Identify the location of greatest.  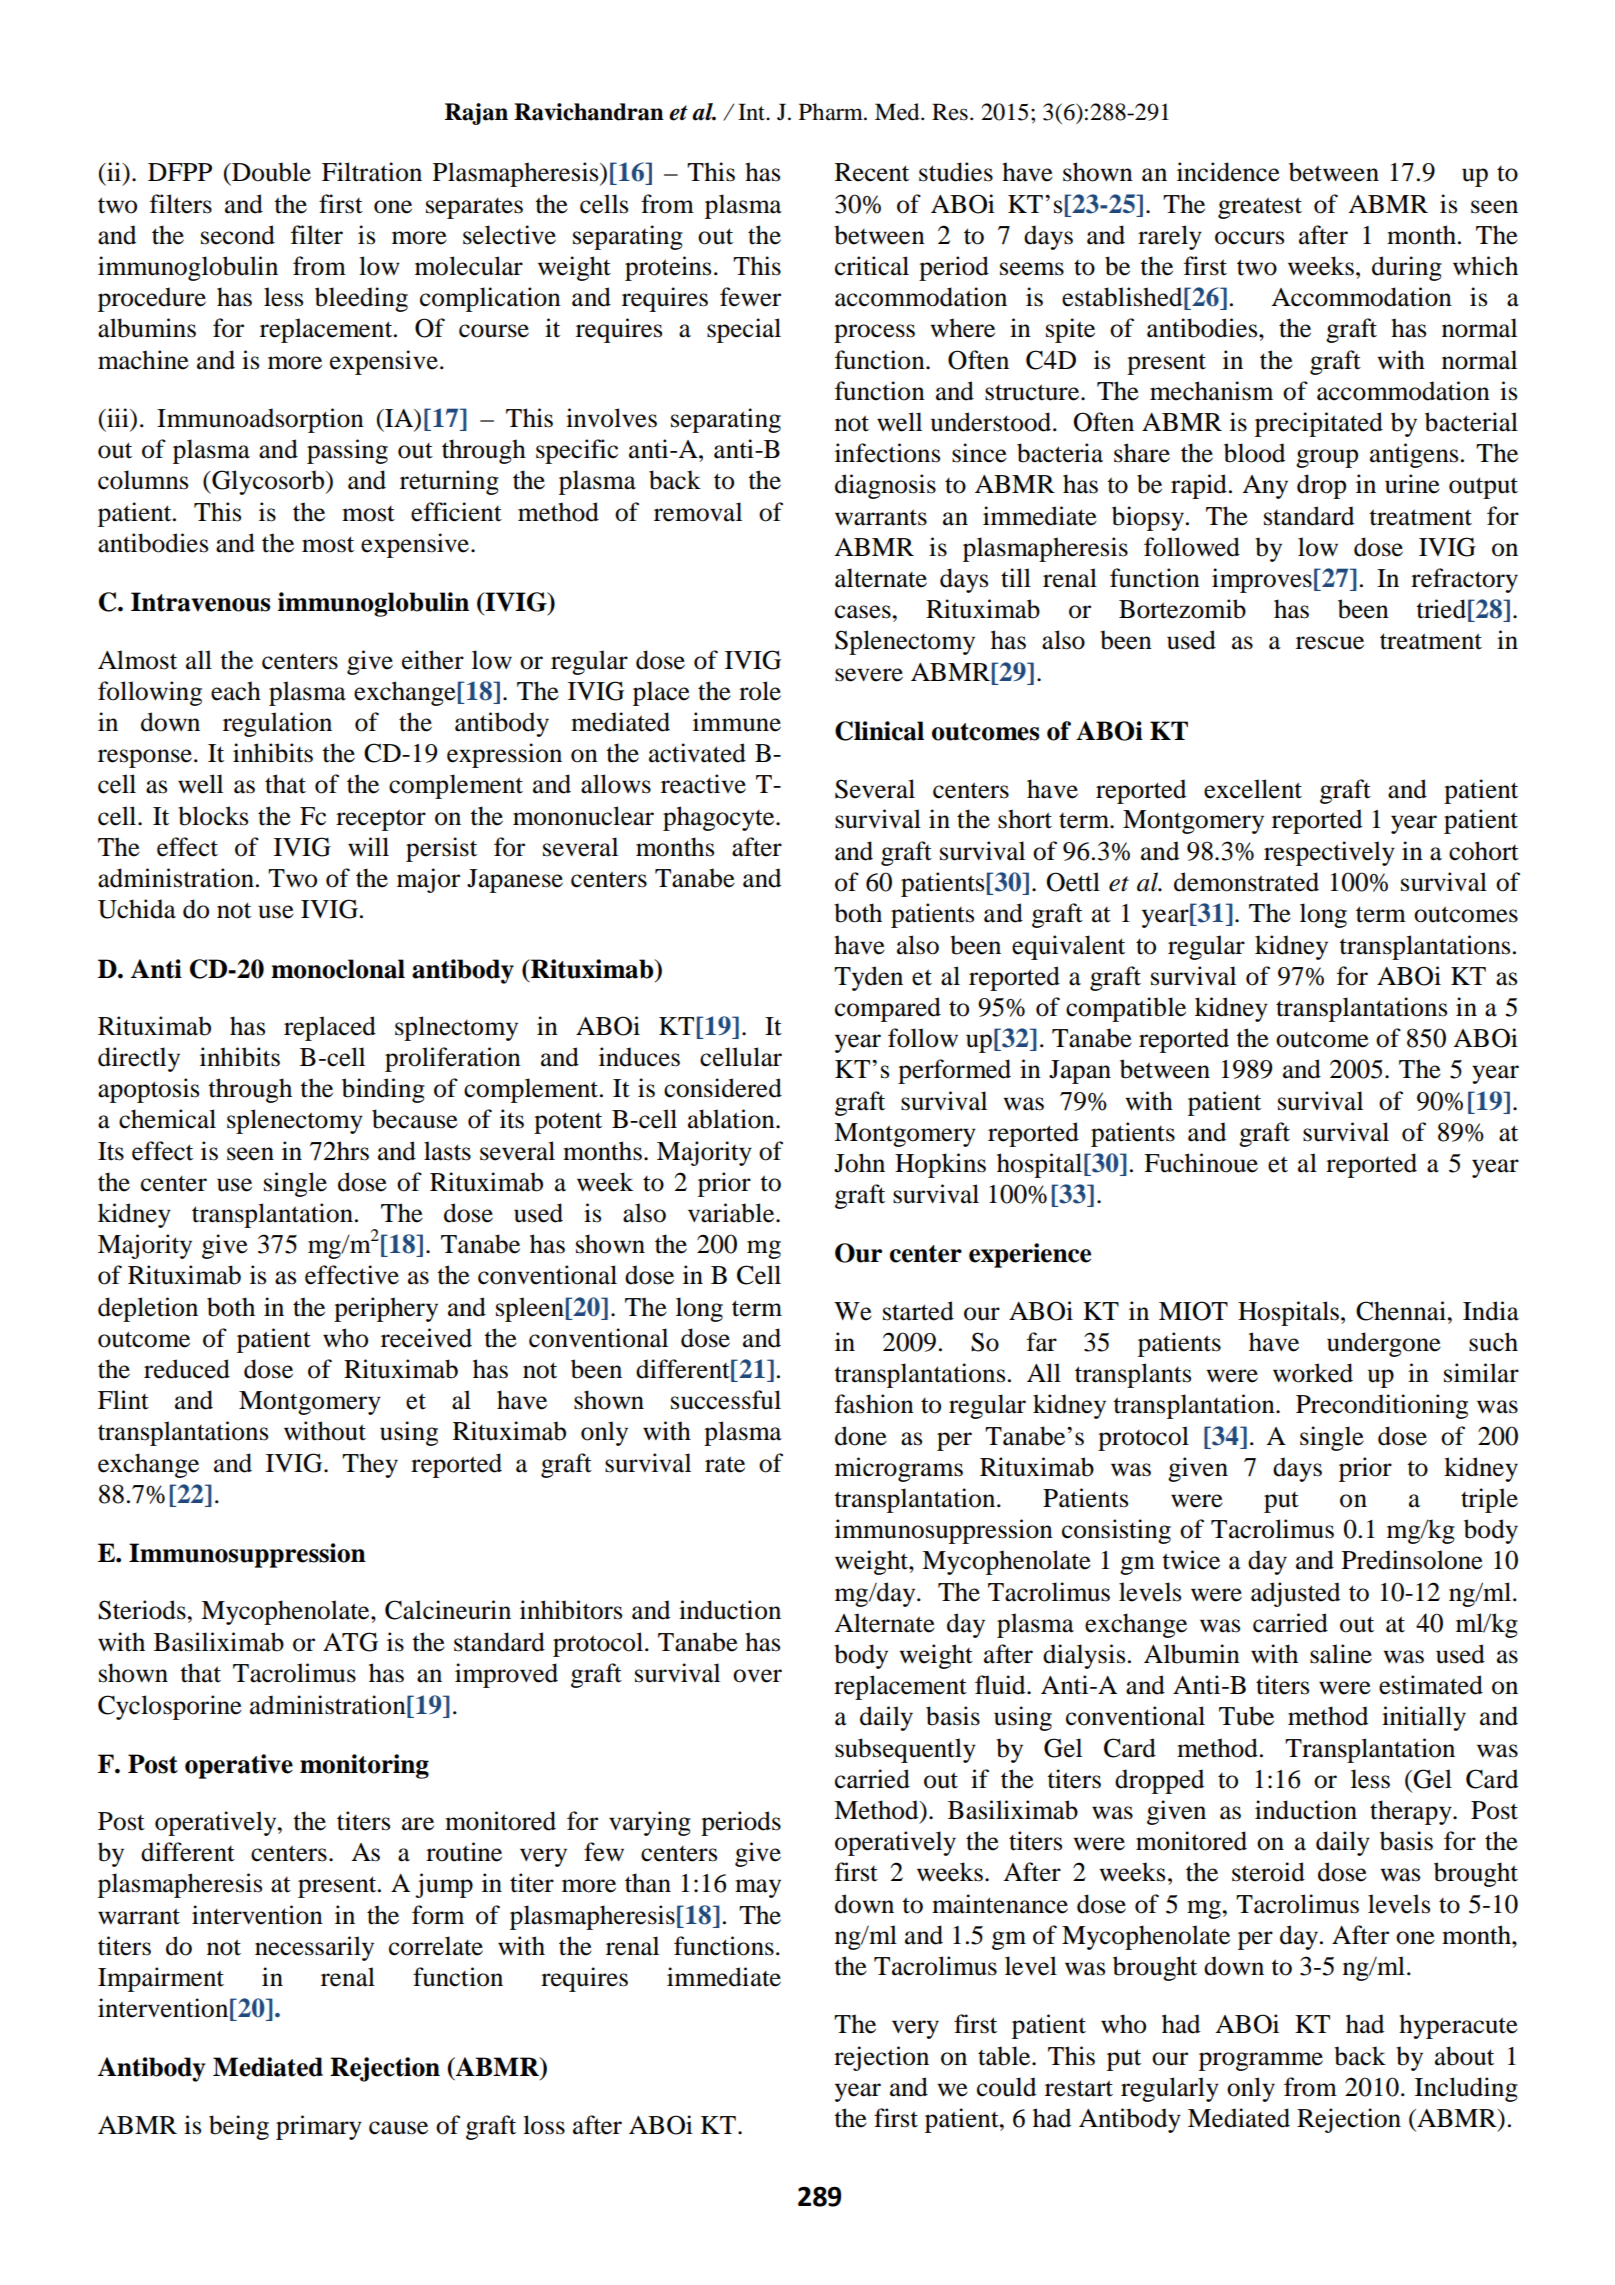
(1260, 208).
